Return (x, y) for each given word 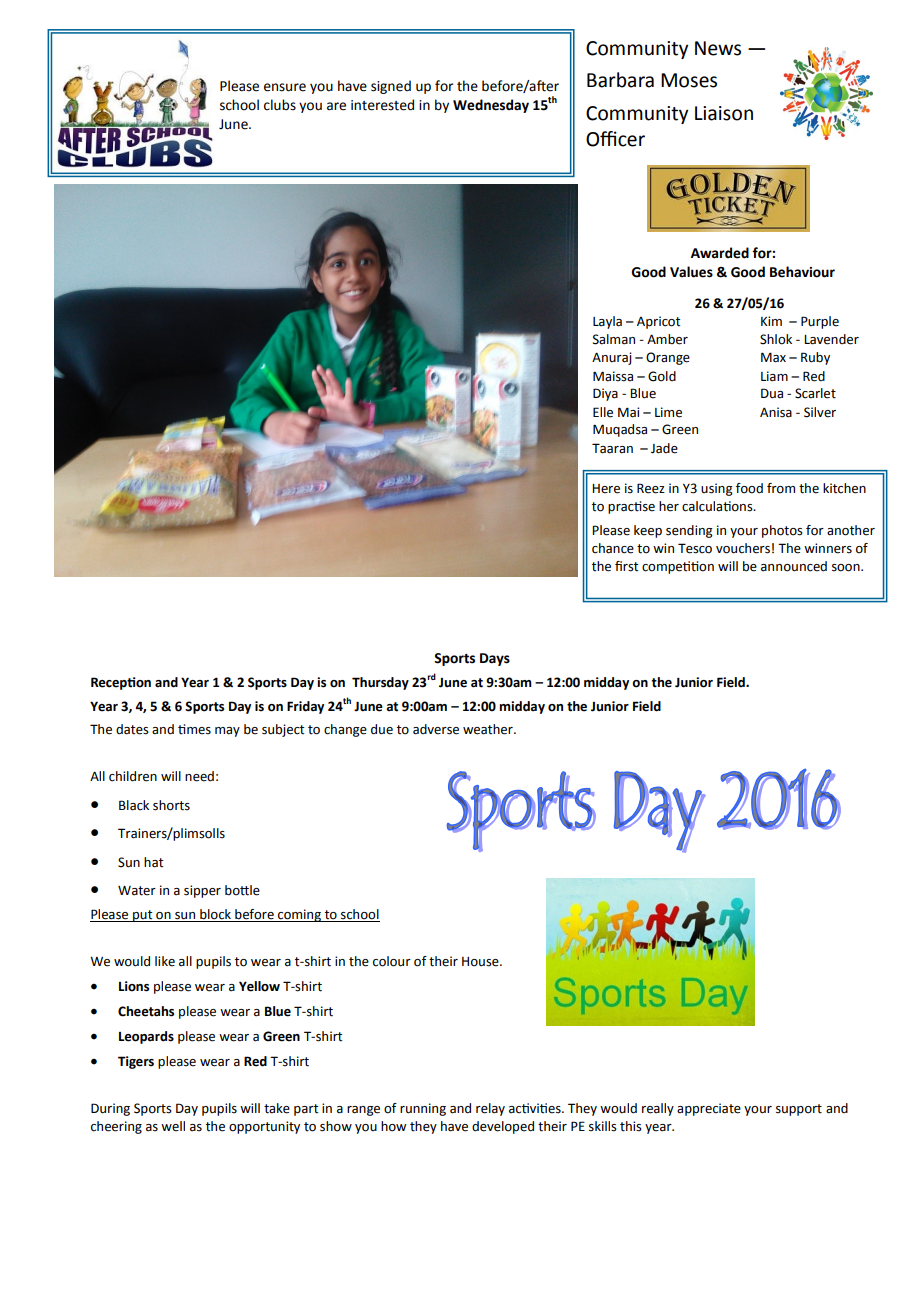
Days (495, 659)
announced (794, 566)
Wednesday (491, 106)
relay (490, 1109)
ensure (285, 87)
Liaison (724, 113)
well (173, 1126)
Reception (121, 683)
